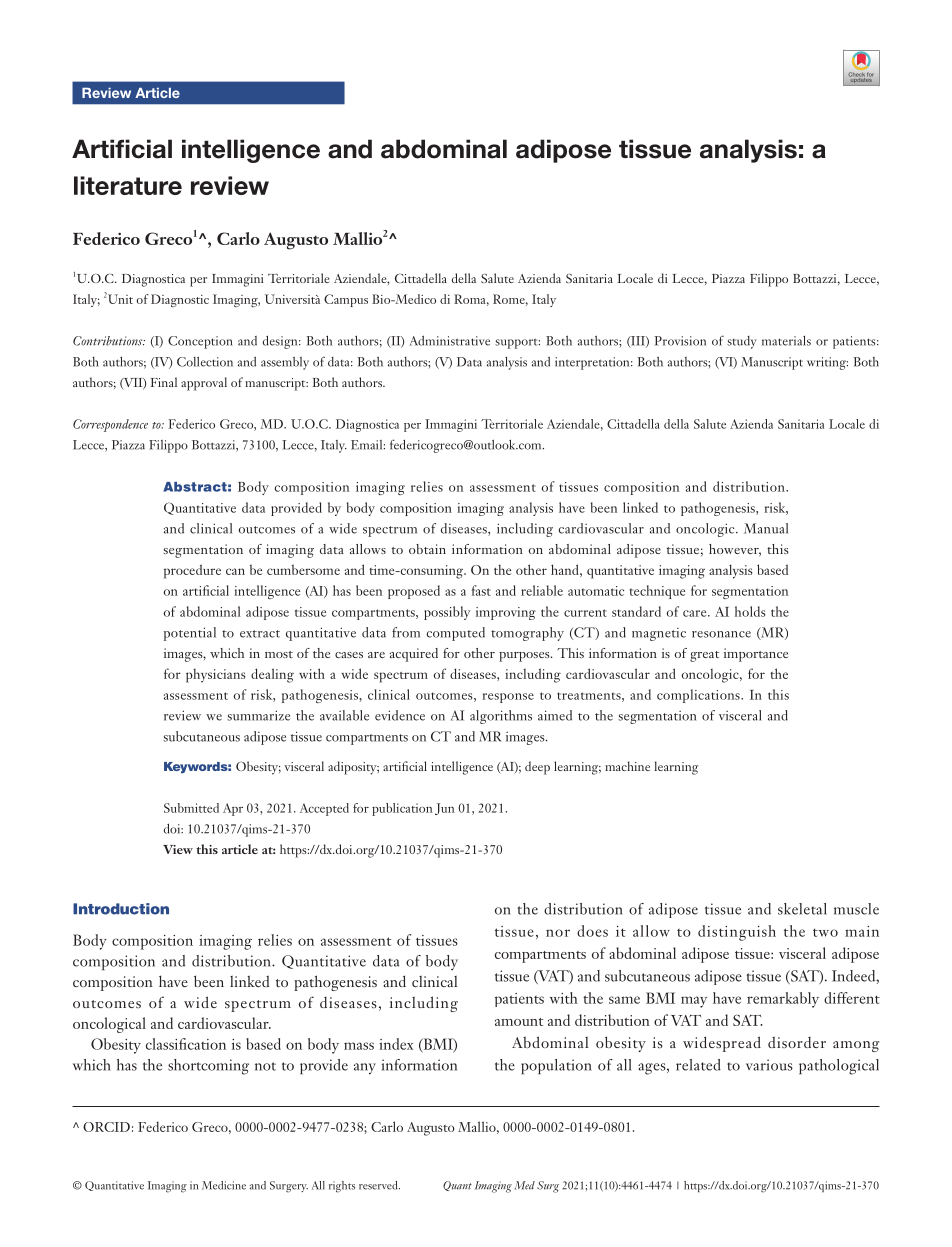  What do you see at coordinates (786, 341) in the page?
I see `materials` at bounding box center [786, 341].
